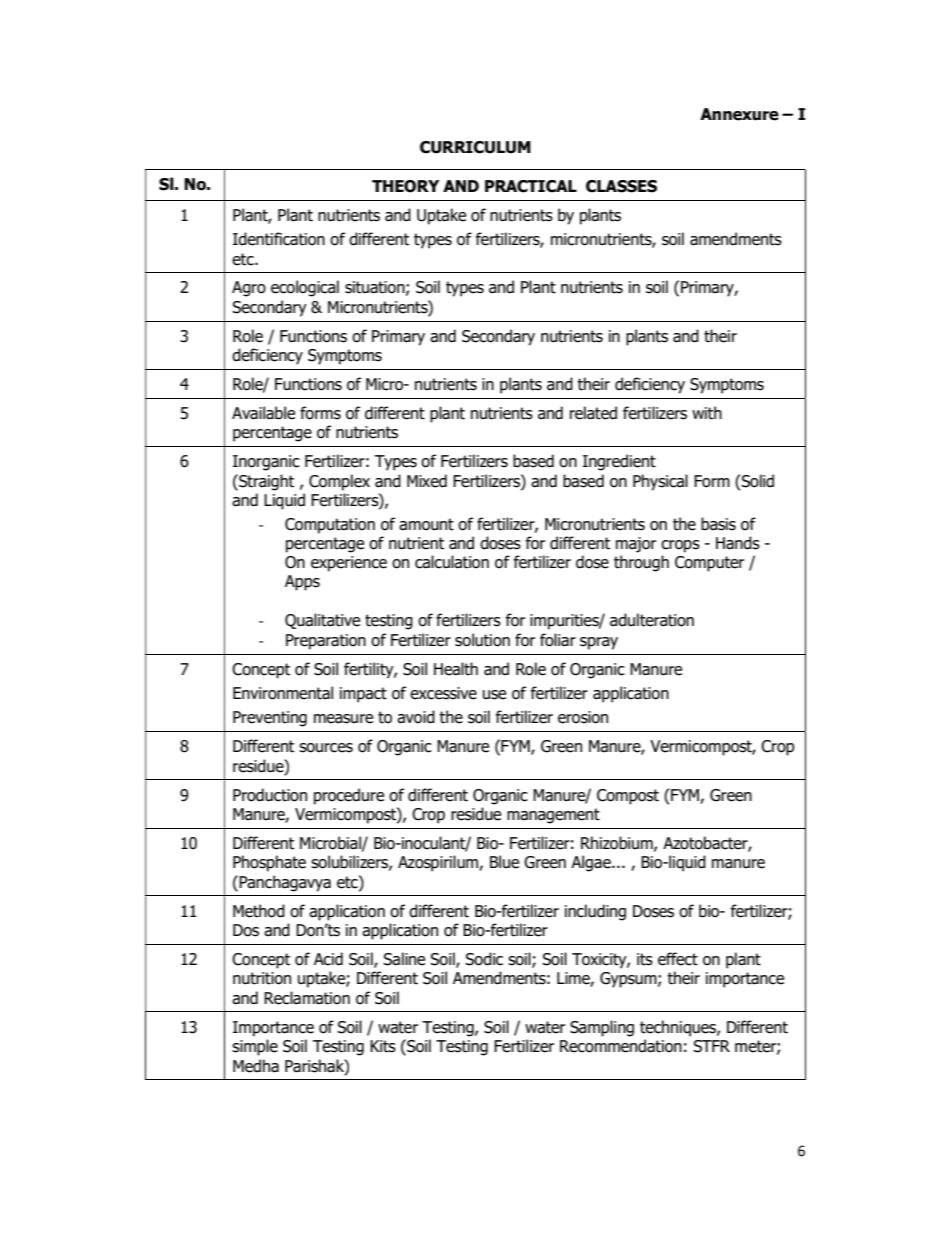 The width and height of the image is (952, 1233). I want to click on with, so click(707, 413).
